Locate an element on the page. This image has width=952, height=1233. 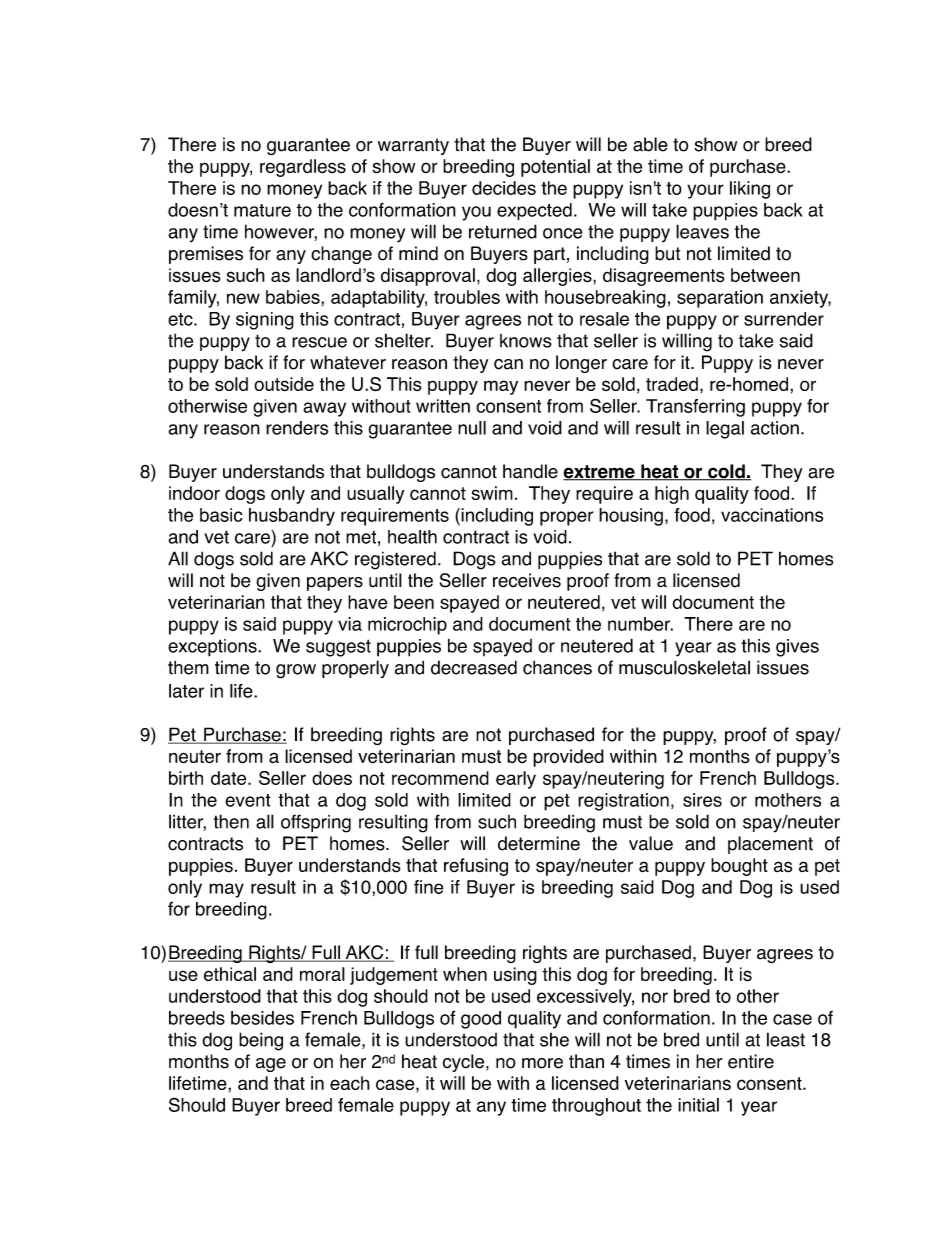
entire is located at coordinates (751, 1061).
